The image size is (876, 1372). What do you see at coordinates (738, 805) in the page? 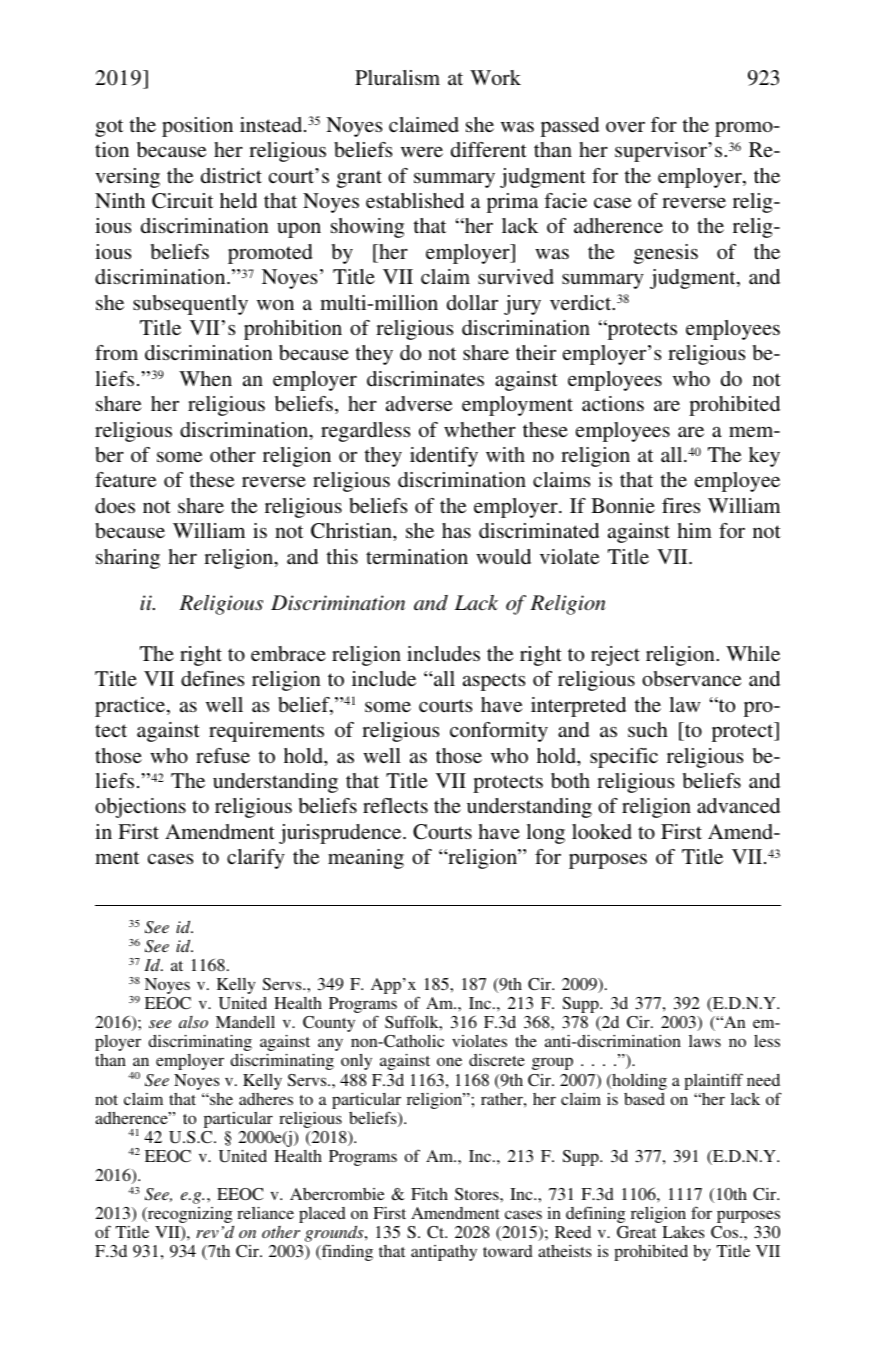
I see `advanced` at bounding box center [738, 805].
